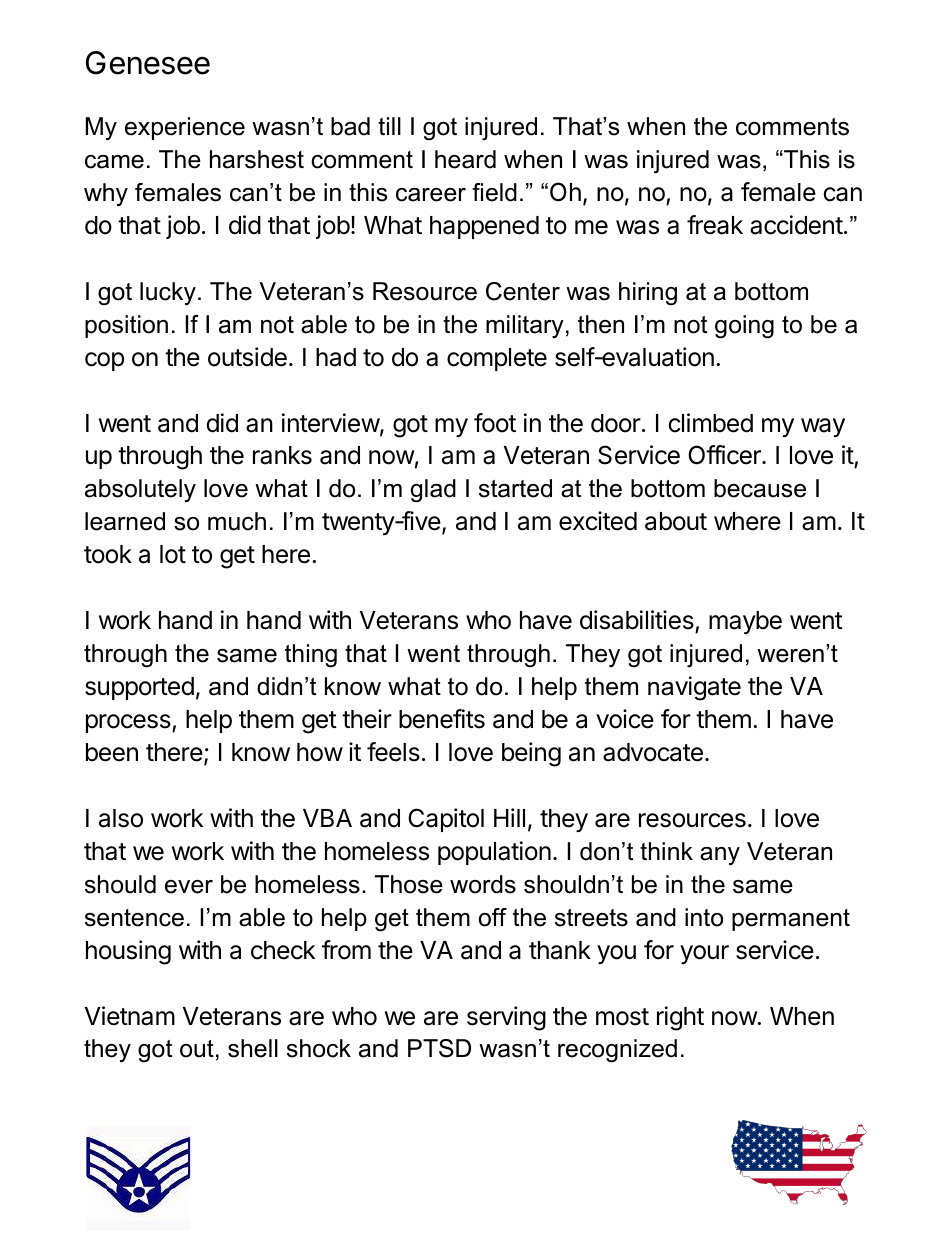 The image size is (952, 1233). Describe the element at coordinates (130, 1016) in the screenshot. I see `Vietnam` at that location.
